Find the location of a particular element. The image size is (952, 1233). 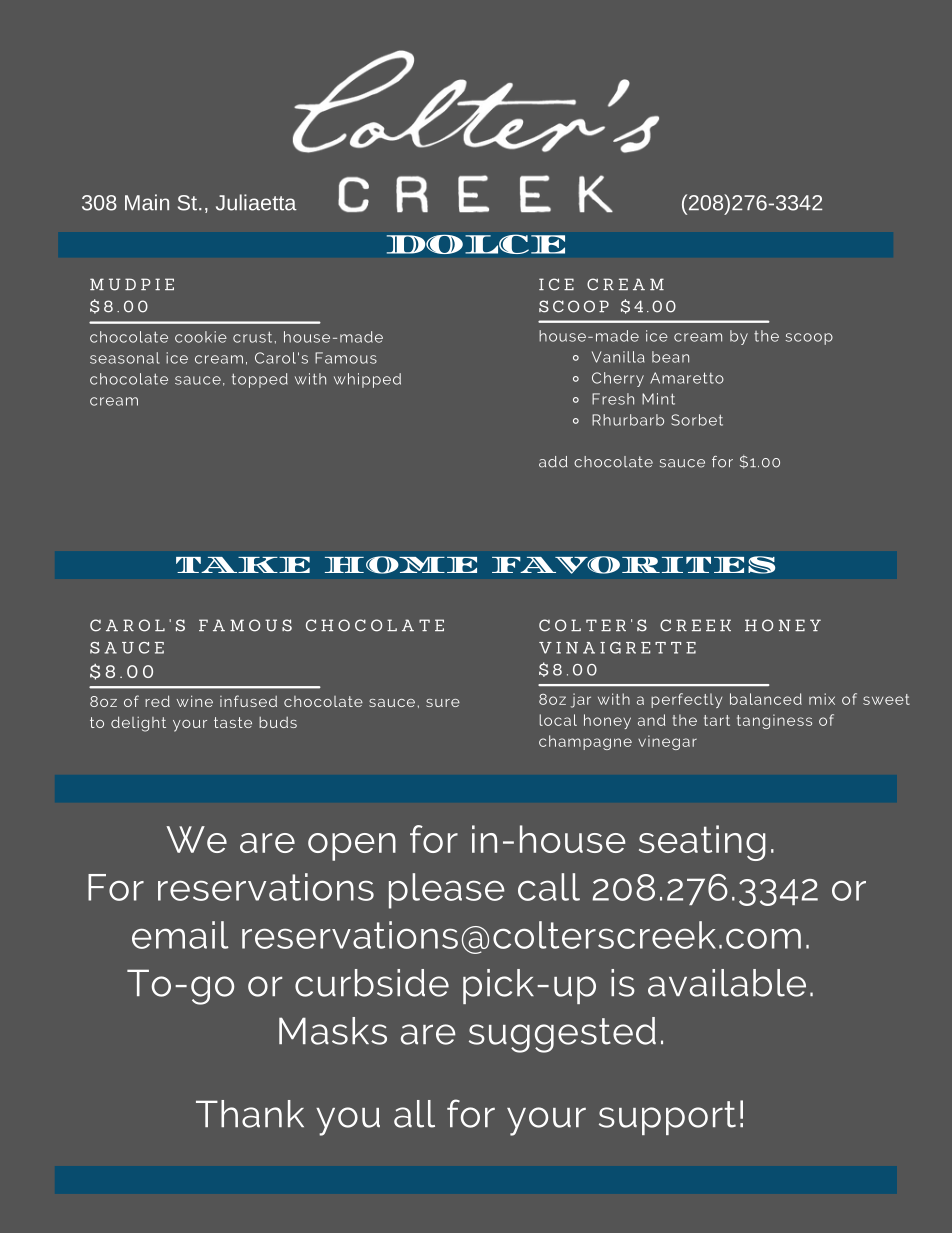

Main is located at coordinates (147, 202).
